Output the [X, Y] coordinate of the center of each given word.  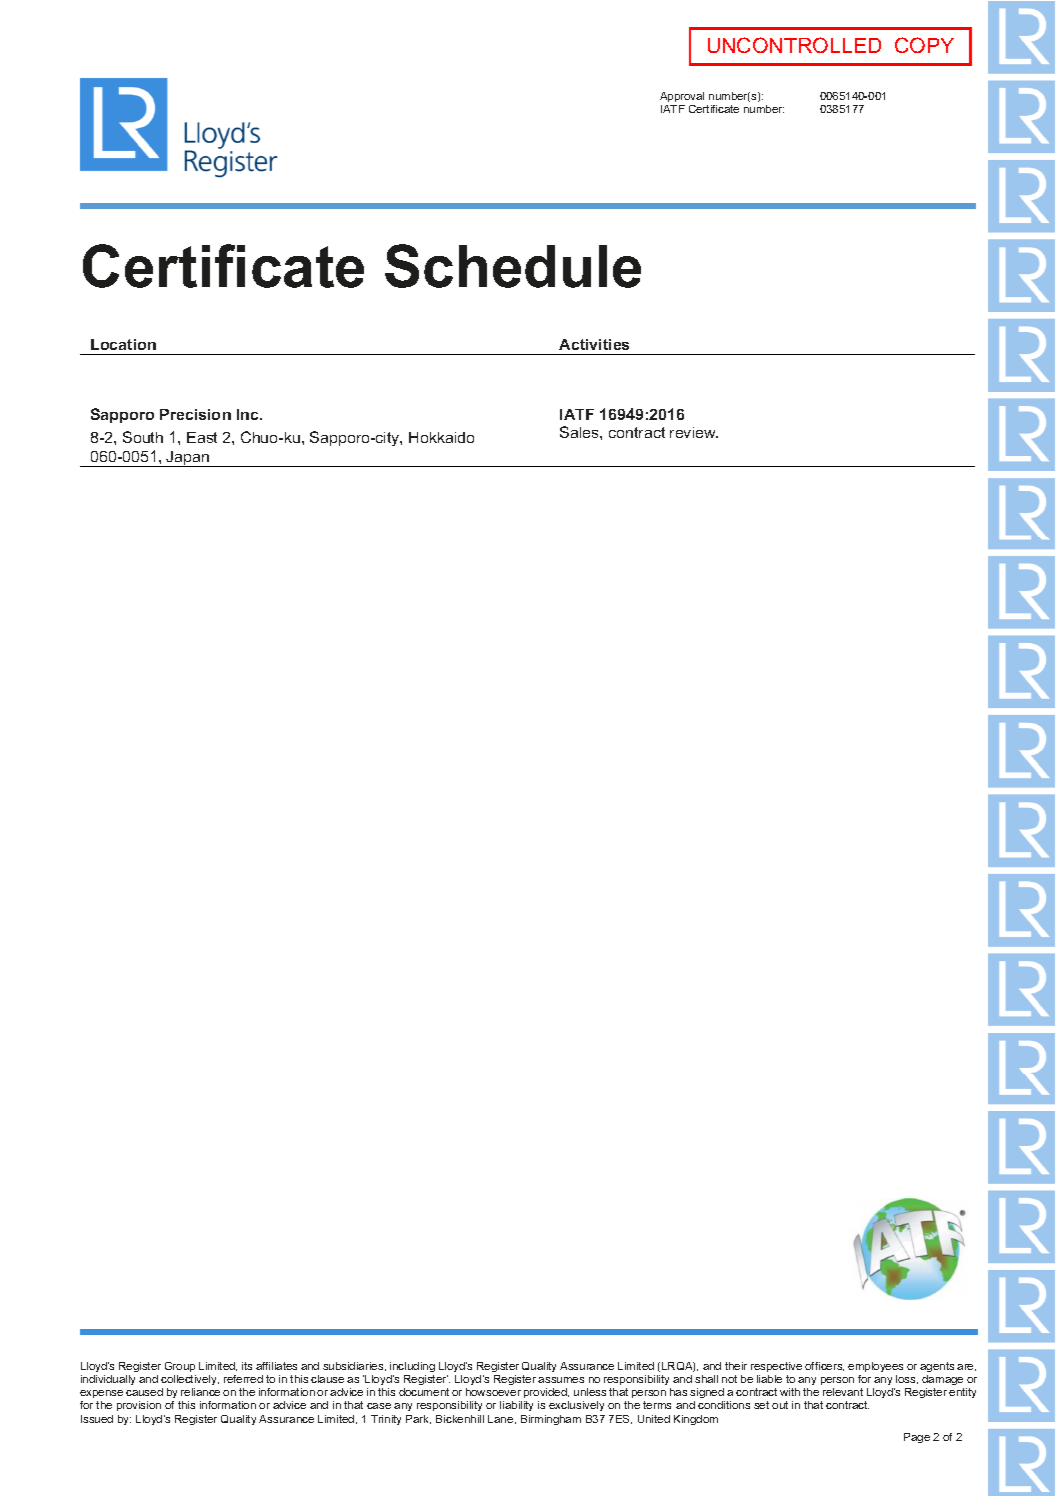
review [694, 432]
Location [123, 344]
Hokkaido [441, 437]
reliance [200, 1392]
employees [875, 1367]
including [412, 1367]
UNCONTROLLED [794, 45]
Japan [188, 459]
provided [546, 1393]
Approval [682, 97]
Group [180, 1367]
